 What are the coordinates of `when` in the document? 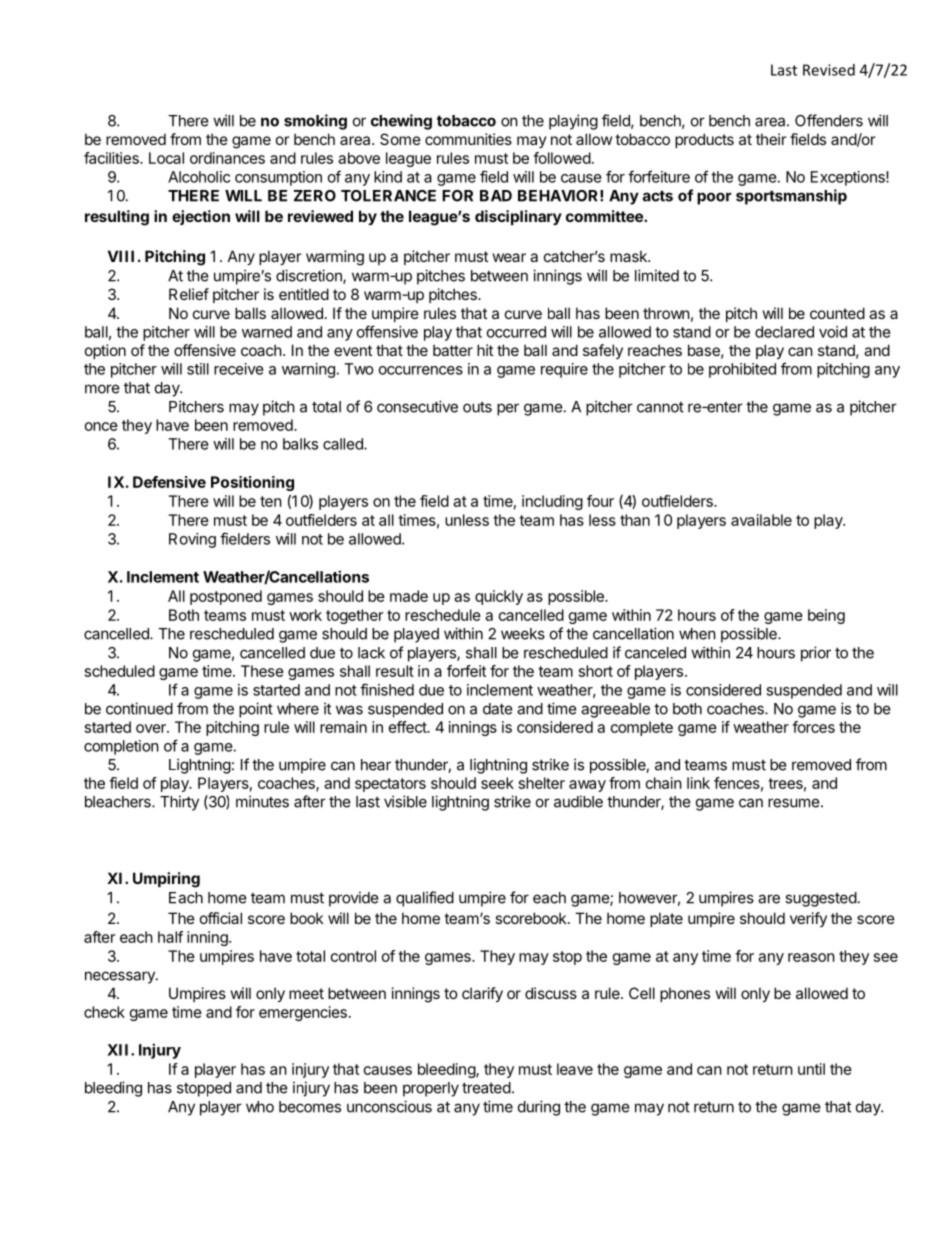 It's located at (697, 634).
